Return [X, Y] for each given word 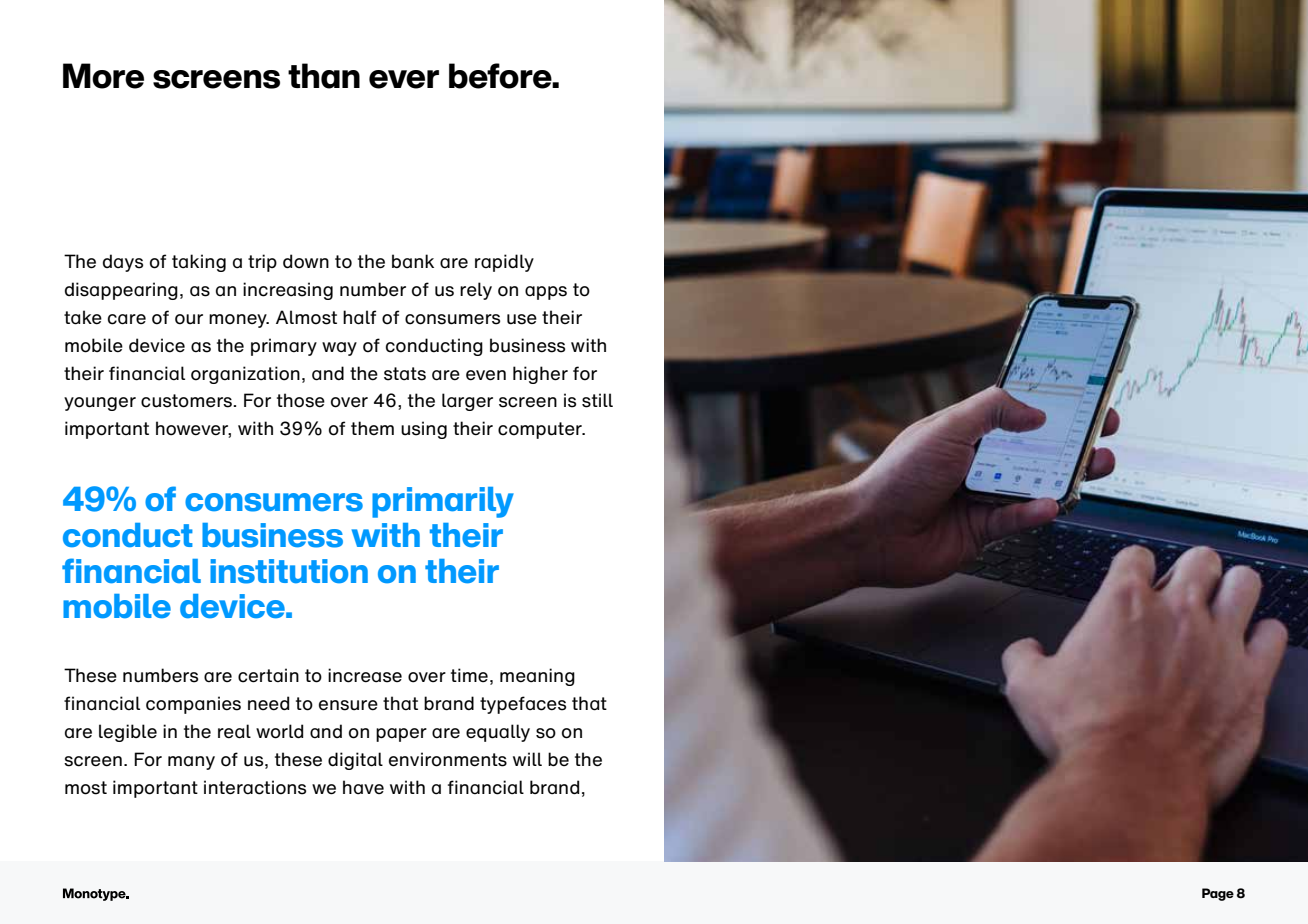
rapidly [504, 263]
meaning [537, 677]
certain [268, 675]
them [372, 428]
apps [546, 293]
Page [1218, 894]
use [522, 319]
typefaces [523, 705]
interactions [255, 787]
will [527, 759]
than [324, 76]
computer [541, 430]
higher [540, 375]
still [597, 400]
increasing [288, 291]
